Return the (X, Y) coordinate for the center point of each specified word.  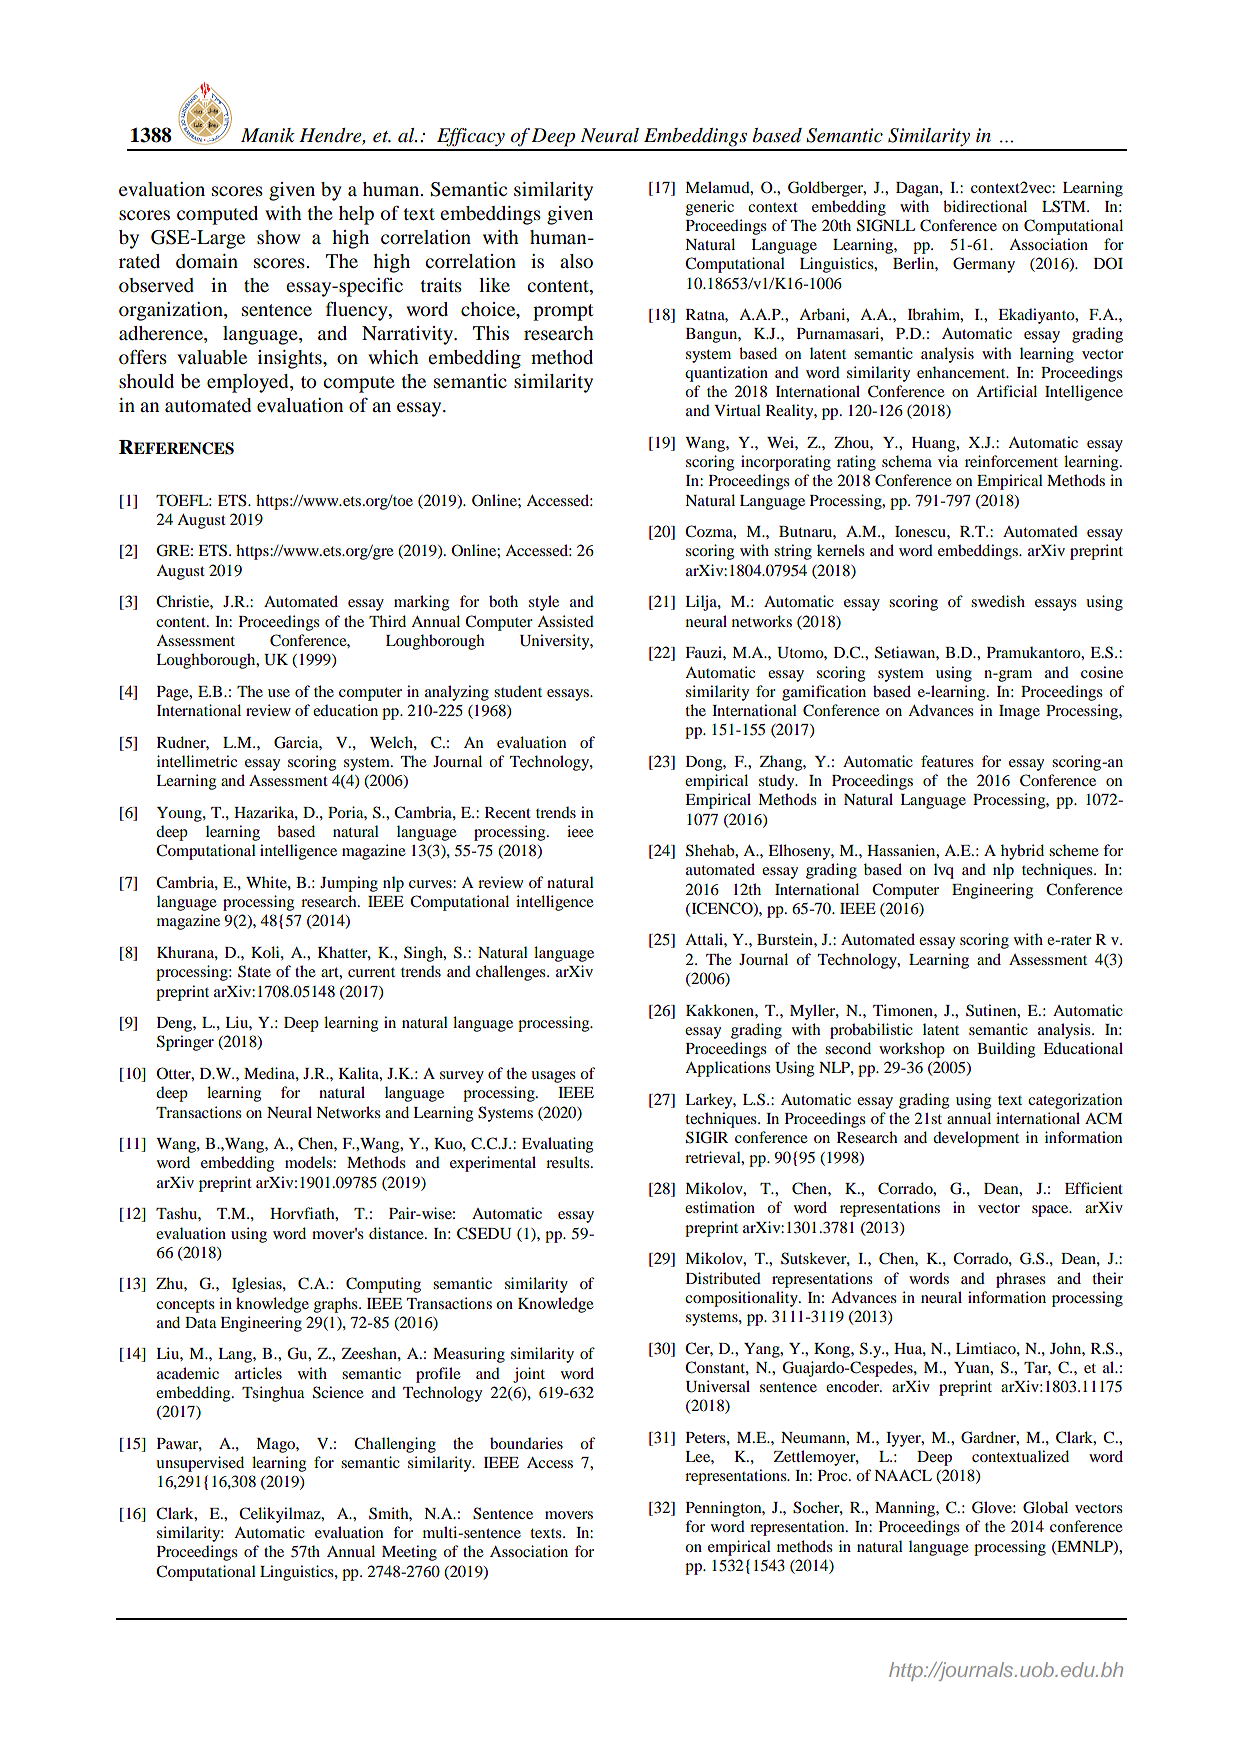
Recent (508, 812)
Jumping (349, 884)
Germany (984, 265)
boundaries (526, 1443)
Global (1045, 1507)
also (576, 261)
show (278, 237)
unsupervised (200, 1464)
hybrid (1022, 852)
